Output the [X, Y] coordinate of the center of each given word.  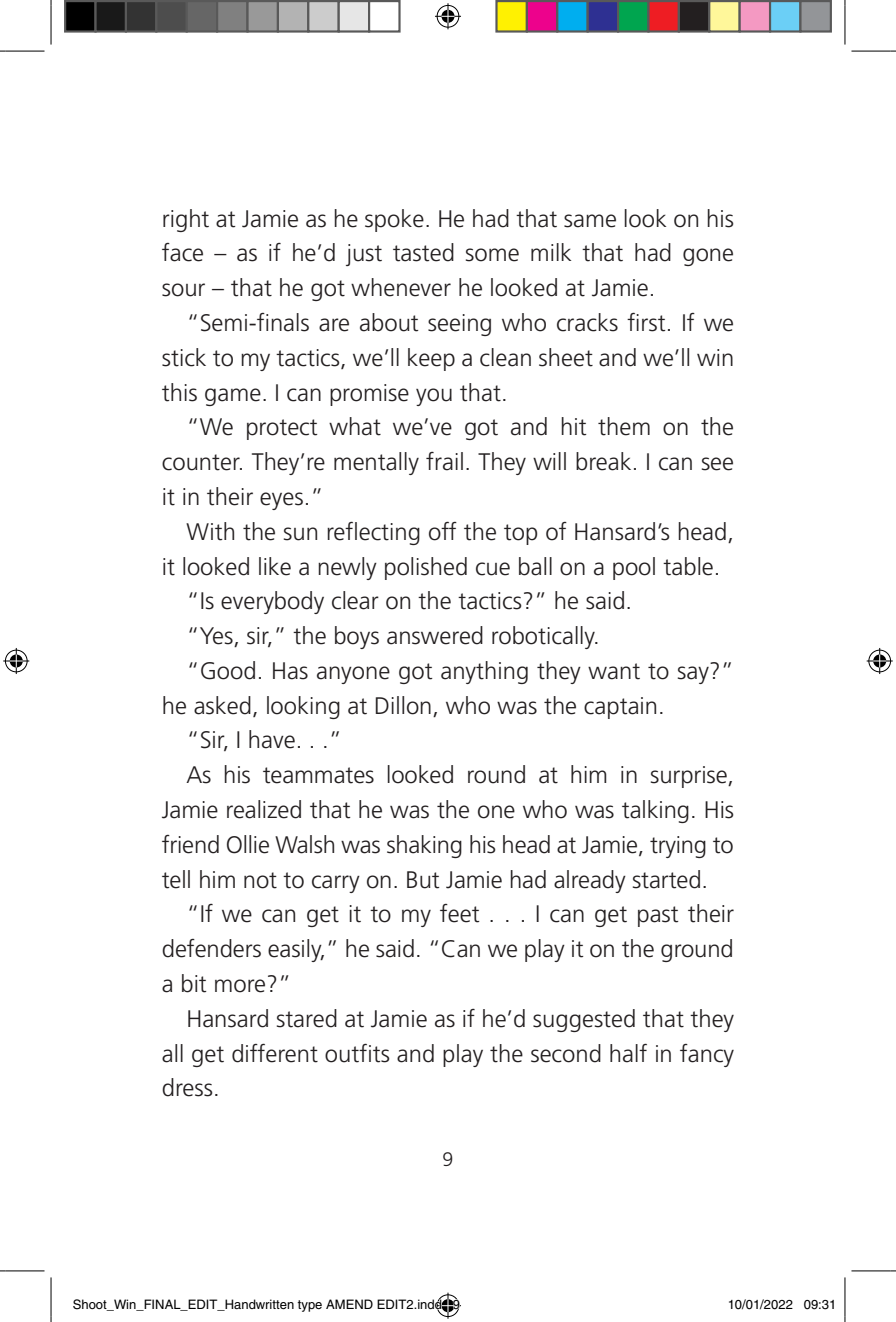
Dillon [403, 705]
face [182, 252]
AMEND [349, 1304]
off [443, 531]
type [309, 1306]
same [590, 221]
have [272, 739]
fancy [707, 1055]
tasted [423, 252]
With [210, 531]
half [628, 1053]
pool [634, 568]
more [240, 986]
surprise [690, 777]
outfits [357, 1053]
